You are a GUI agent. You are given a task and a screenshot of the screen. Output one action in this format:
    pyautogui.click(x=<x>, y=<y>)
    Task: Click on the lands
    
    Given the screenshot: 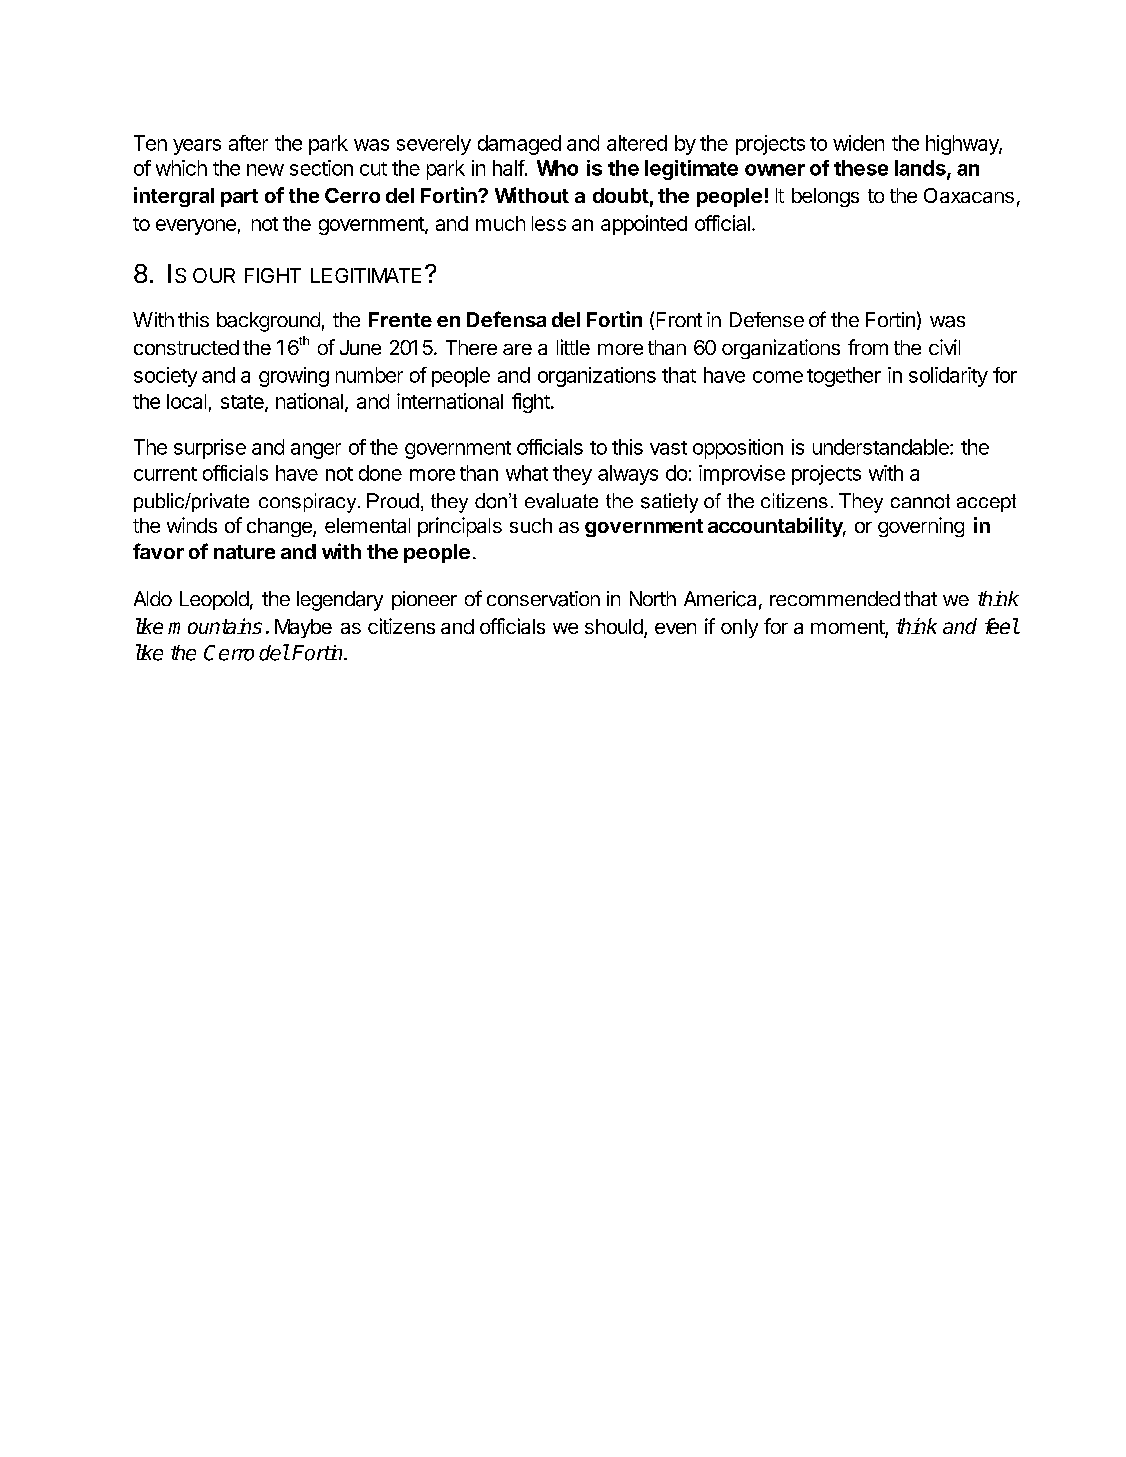 What is the action you would take?
    pyautogui.click(x=921, y=169)
